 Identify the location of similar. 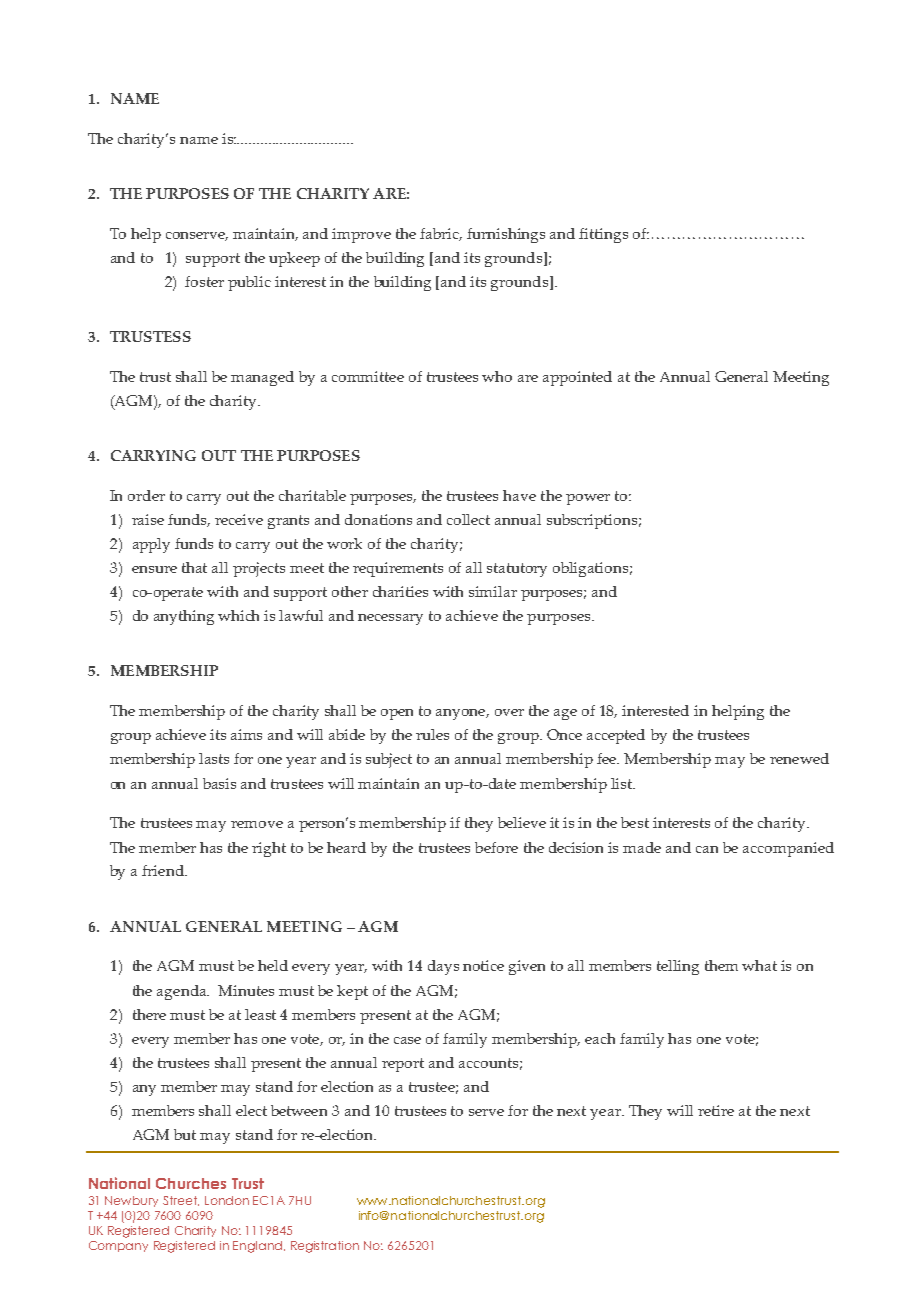
(493, 591).
